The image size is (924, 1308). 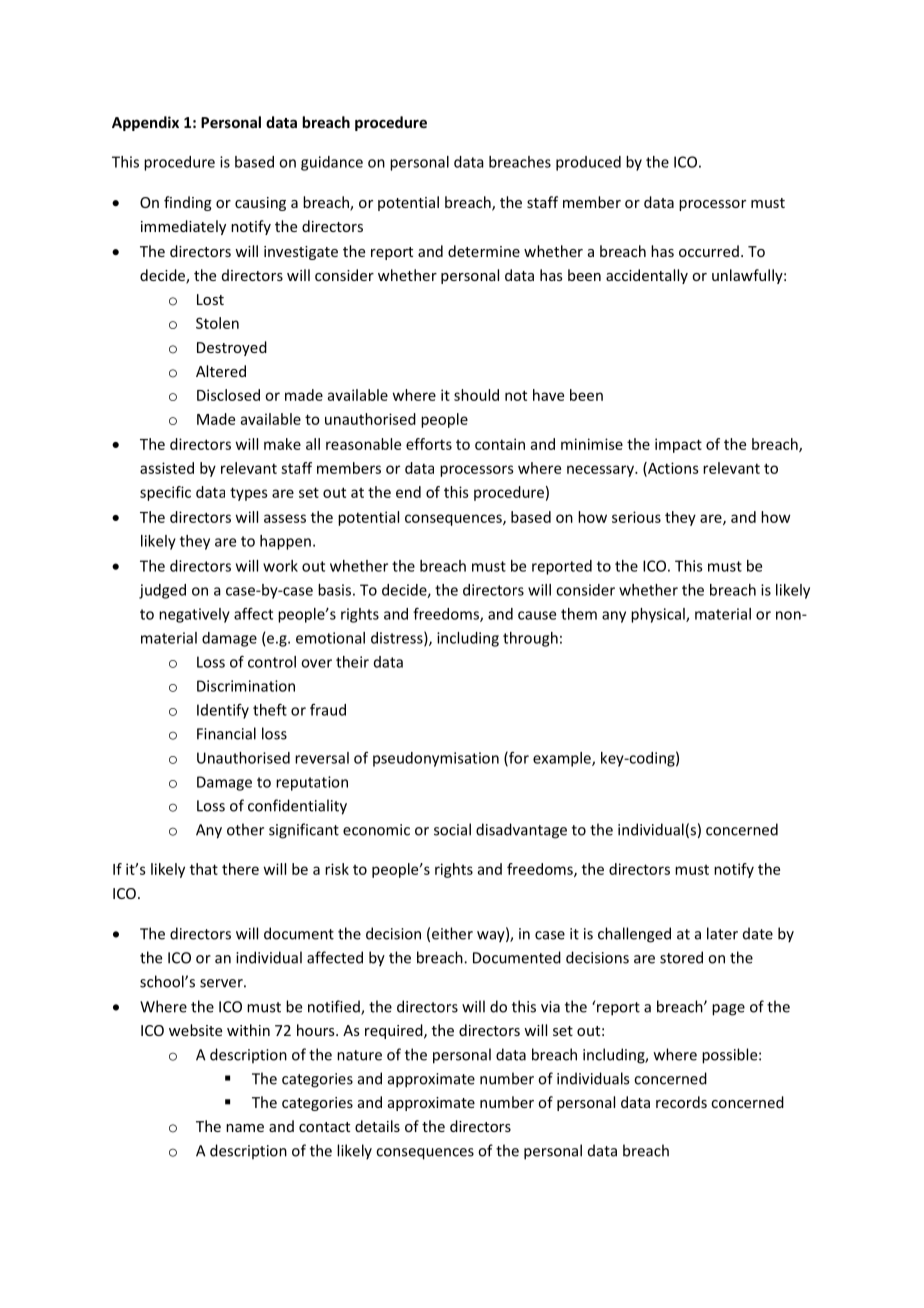 I want to click on guidance, so click(x=332, y=163).
